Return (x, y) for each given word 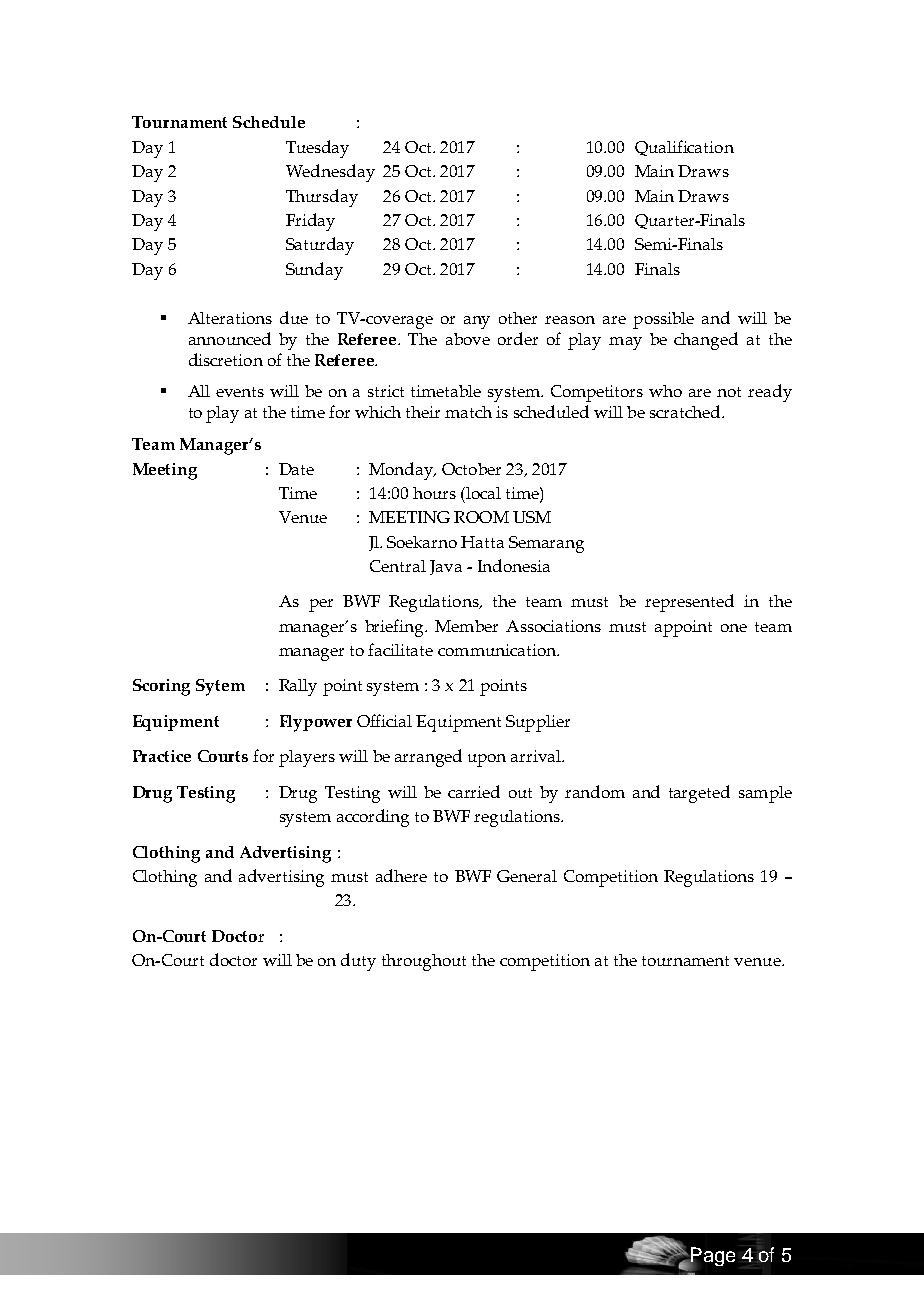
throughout (424, 962)
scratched (686, 411)
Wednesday (330, 173)
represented (689, 603)
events (240, 392)
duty (358, 962)
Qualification (684, 148)
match (468, 412)
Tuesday (317, 149)
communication (498, 650)
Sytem (220, 687)
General (527, 876)
